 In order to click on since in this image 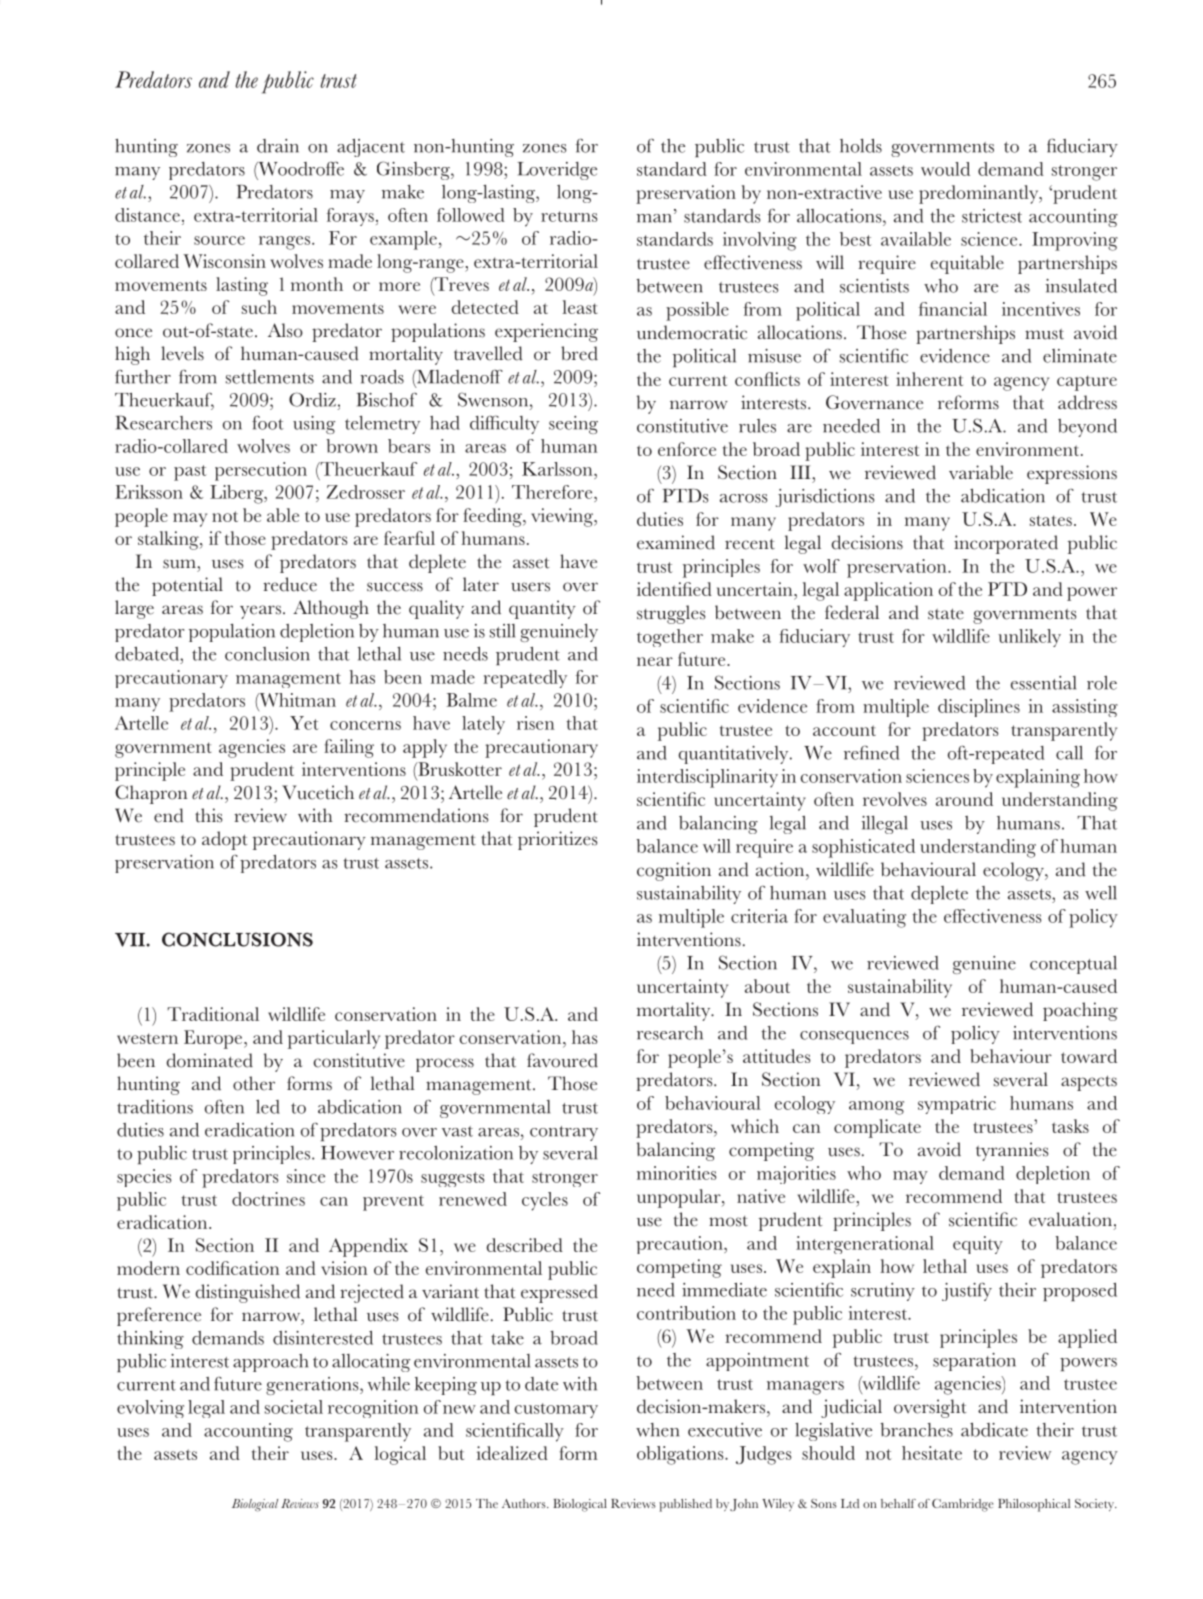, I will do `click(306, 1176)`.
